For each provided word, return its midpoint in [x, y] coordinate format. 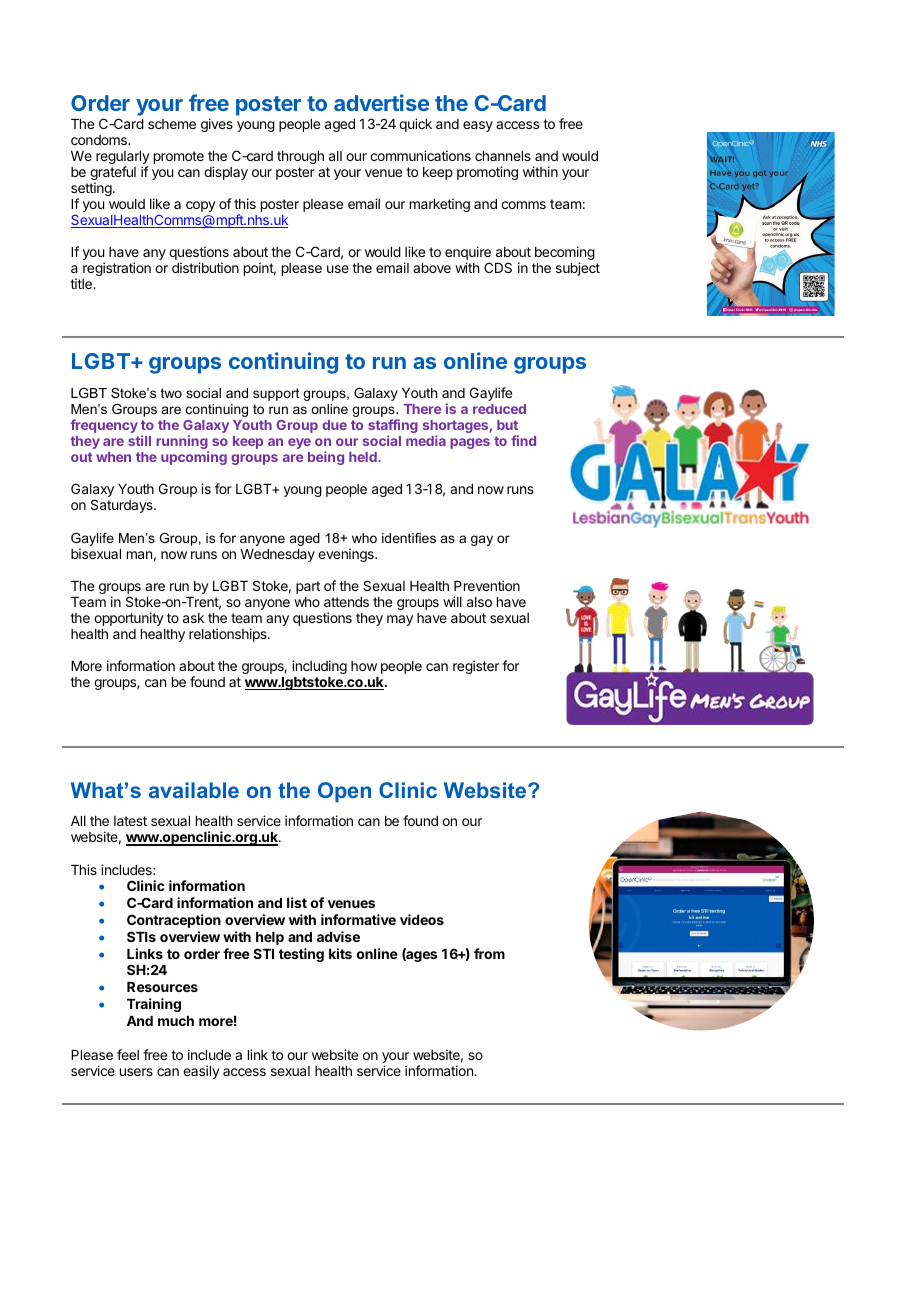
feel [128, 1054]
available [194, 790]
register [476, 667]
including [319, 667]
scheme [172, 124]
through [300, 157]
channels [503, 156]
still [139, 440]
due [334, 425]
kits [340, 953]
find [523, 440]
